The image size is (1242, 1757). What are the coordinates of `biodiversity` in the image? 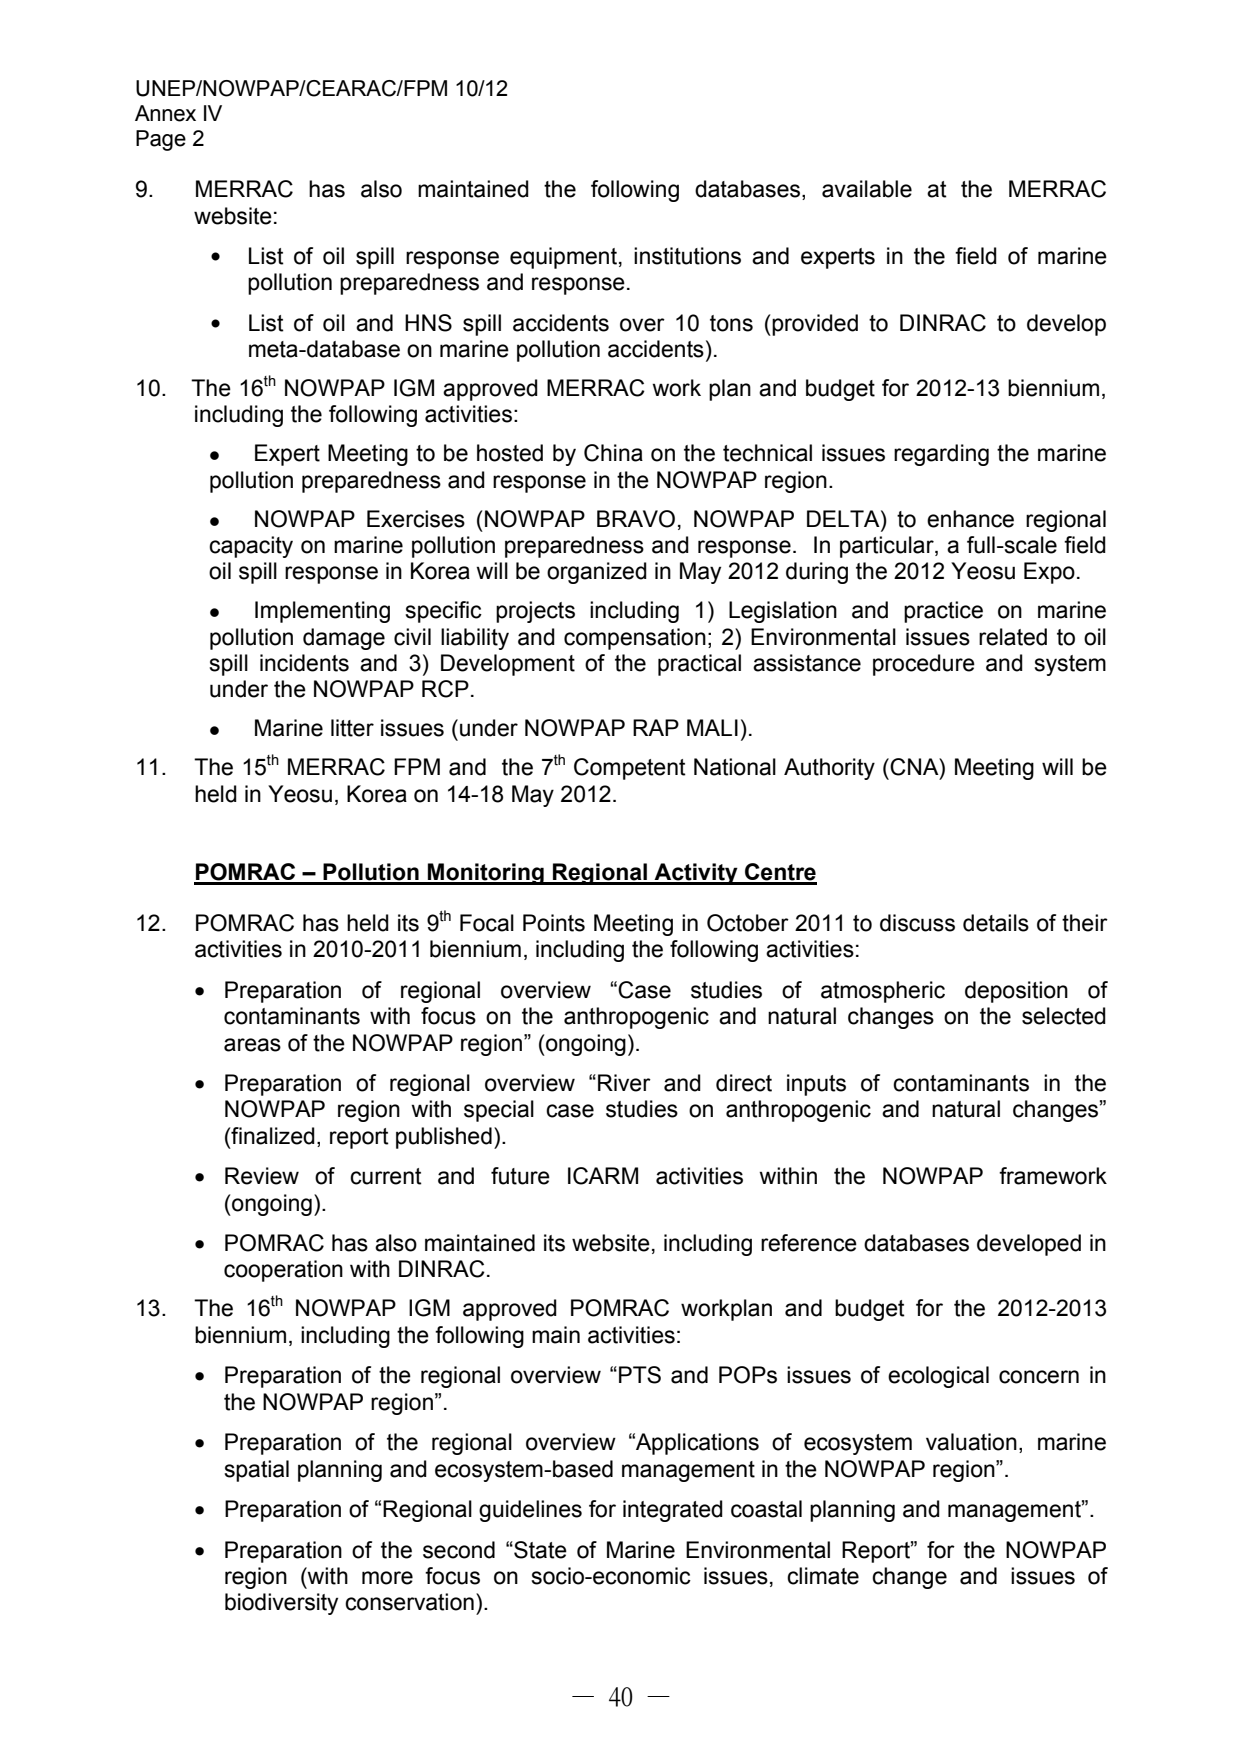 It's located at (281, 1604).
